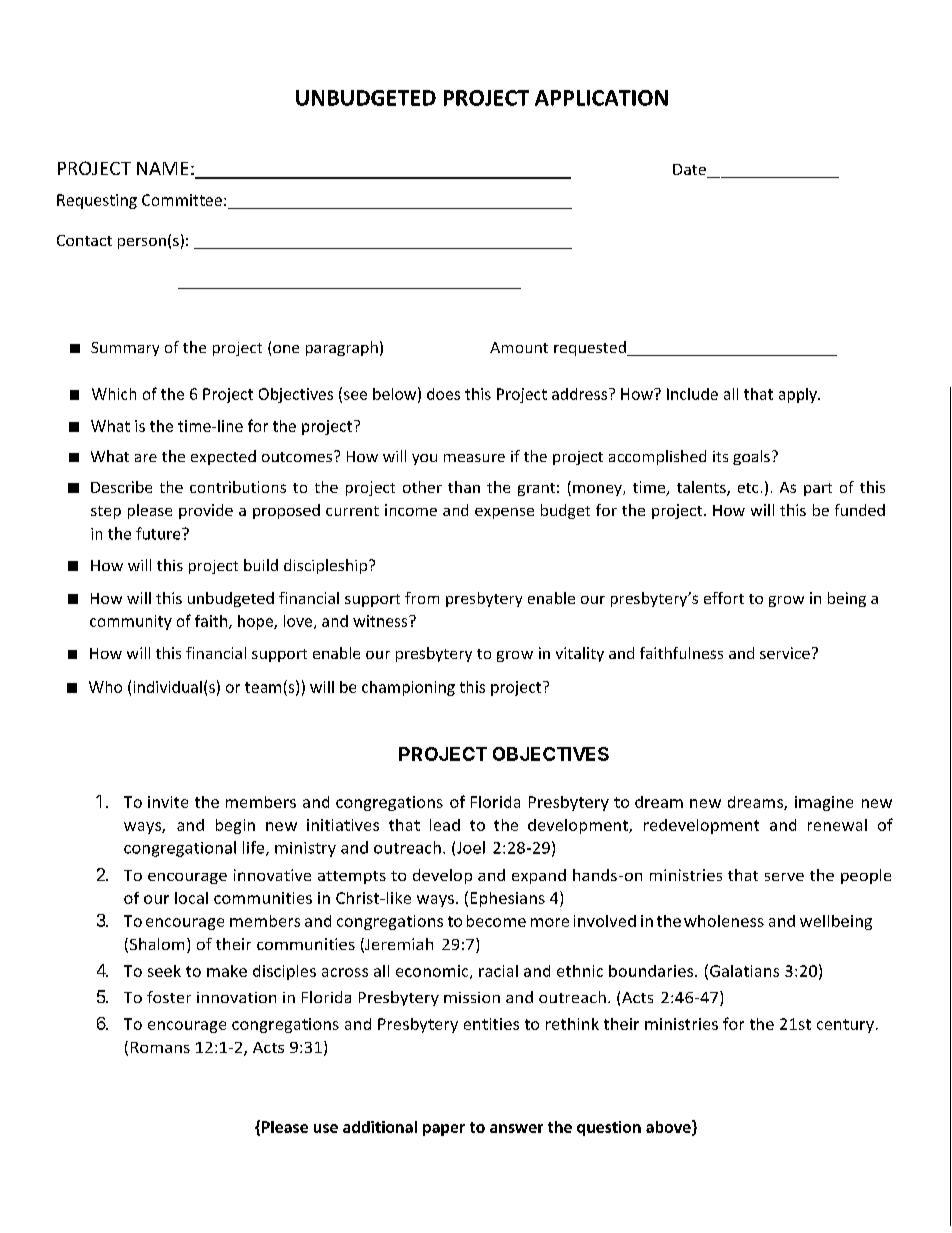 The image size is (952, 1233). I want to click on serve, so click(784, 877).
